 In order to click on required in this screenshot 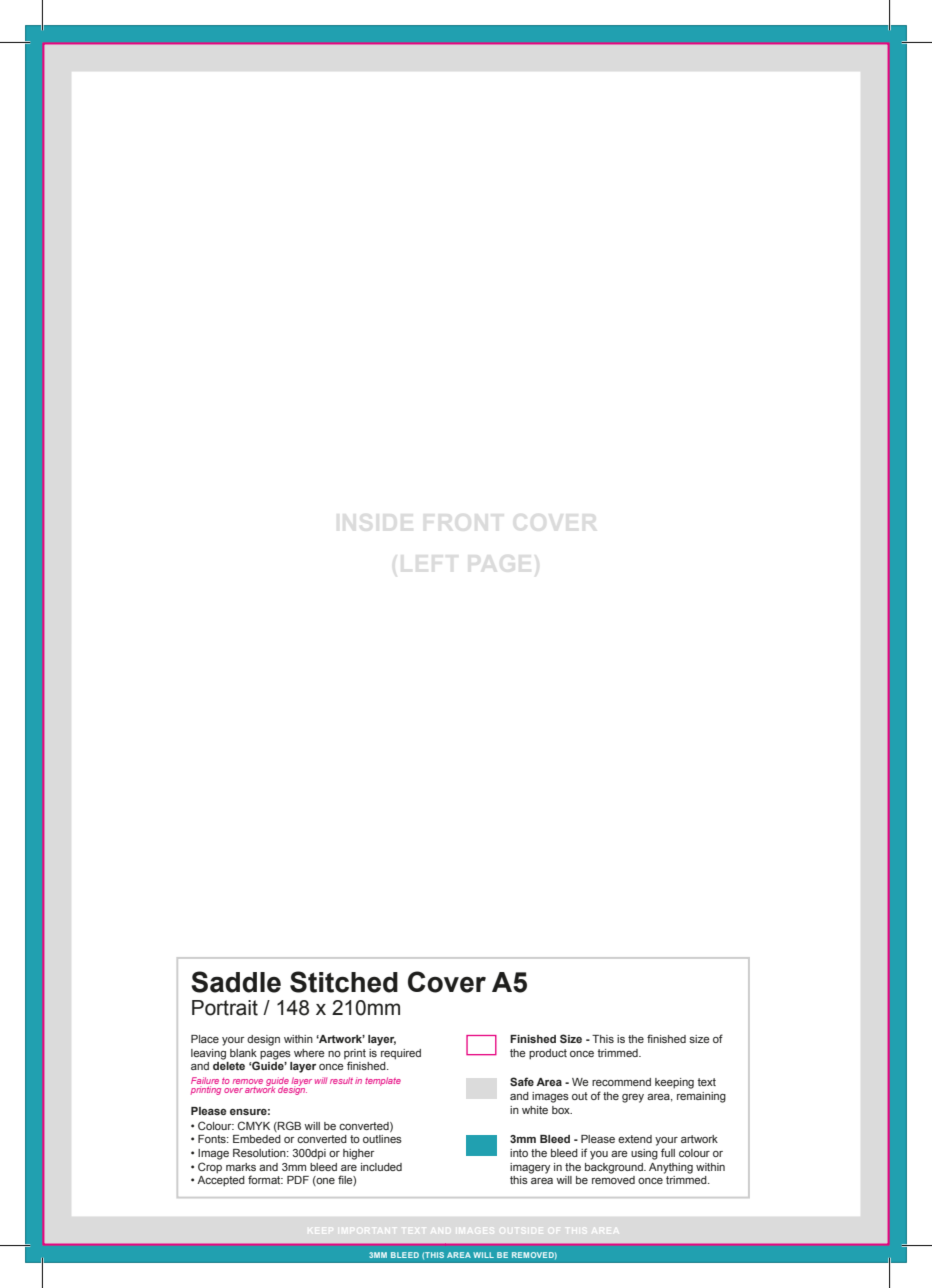, I will do `click(401, 1054)`.
